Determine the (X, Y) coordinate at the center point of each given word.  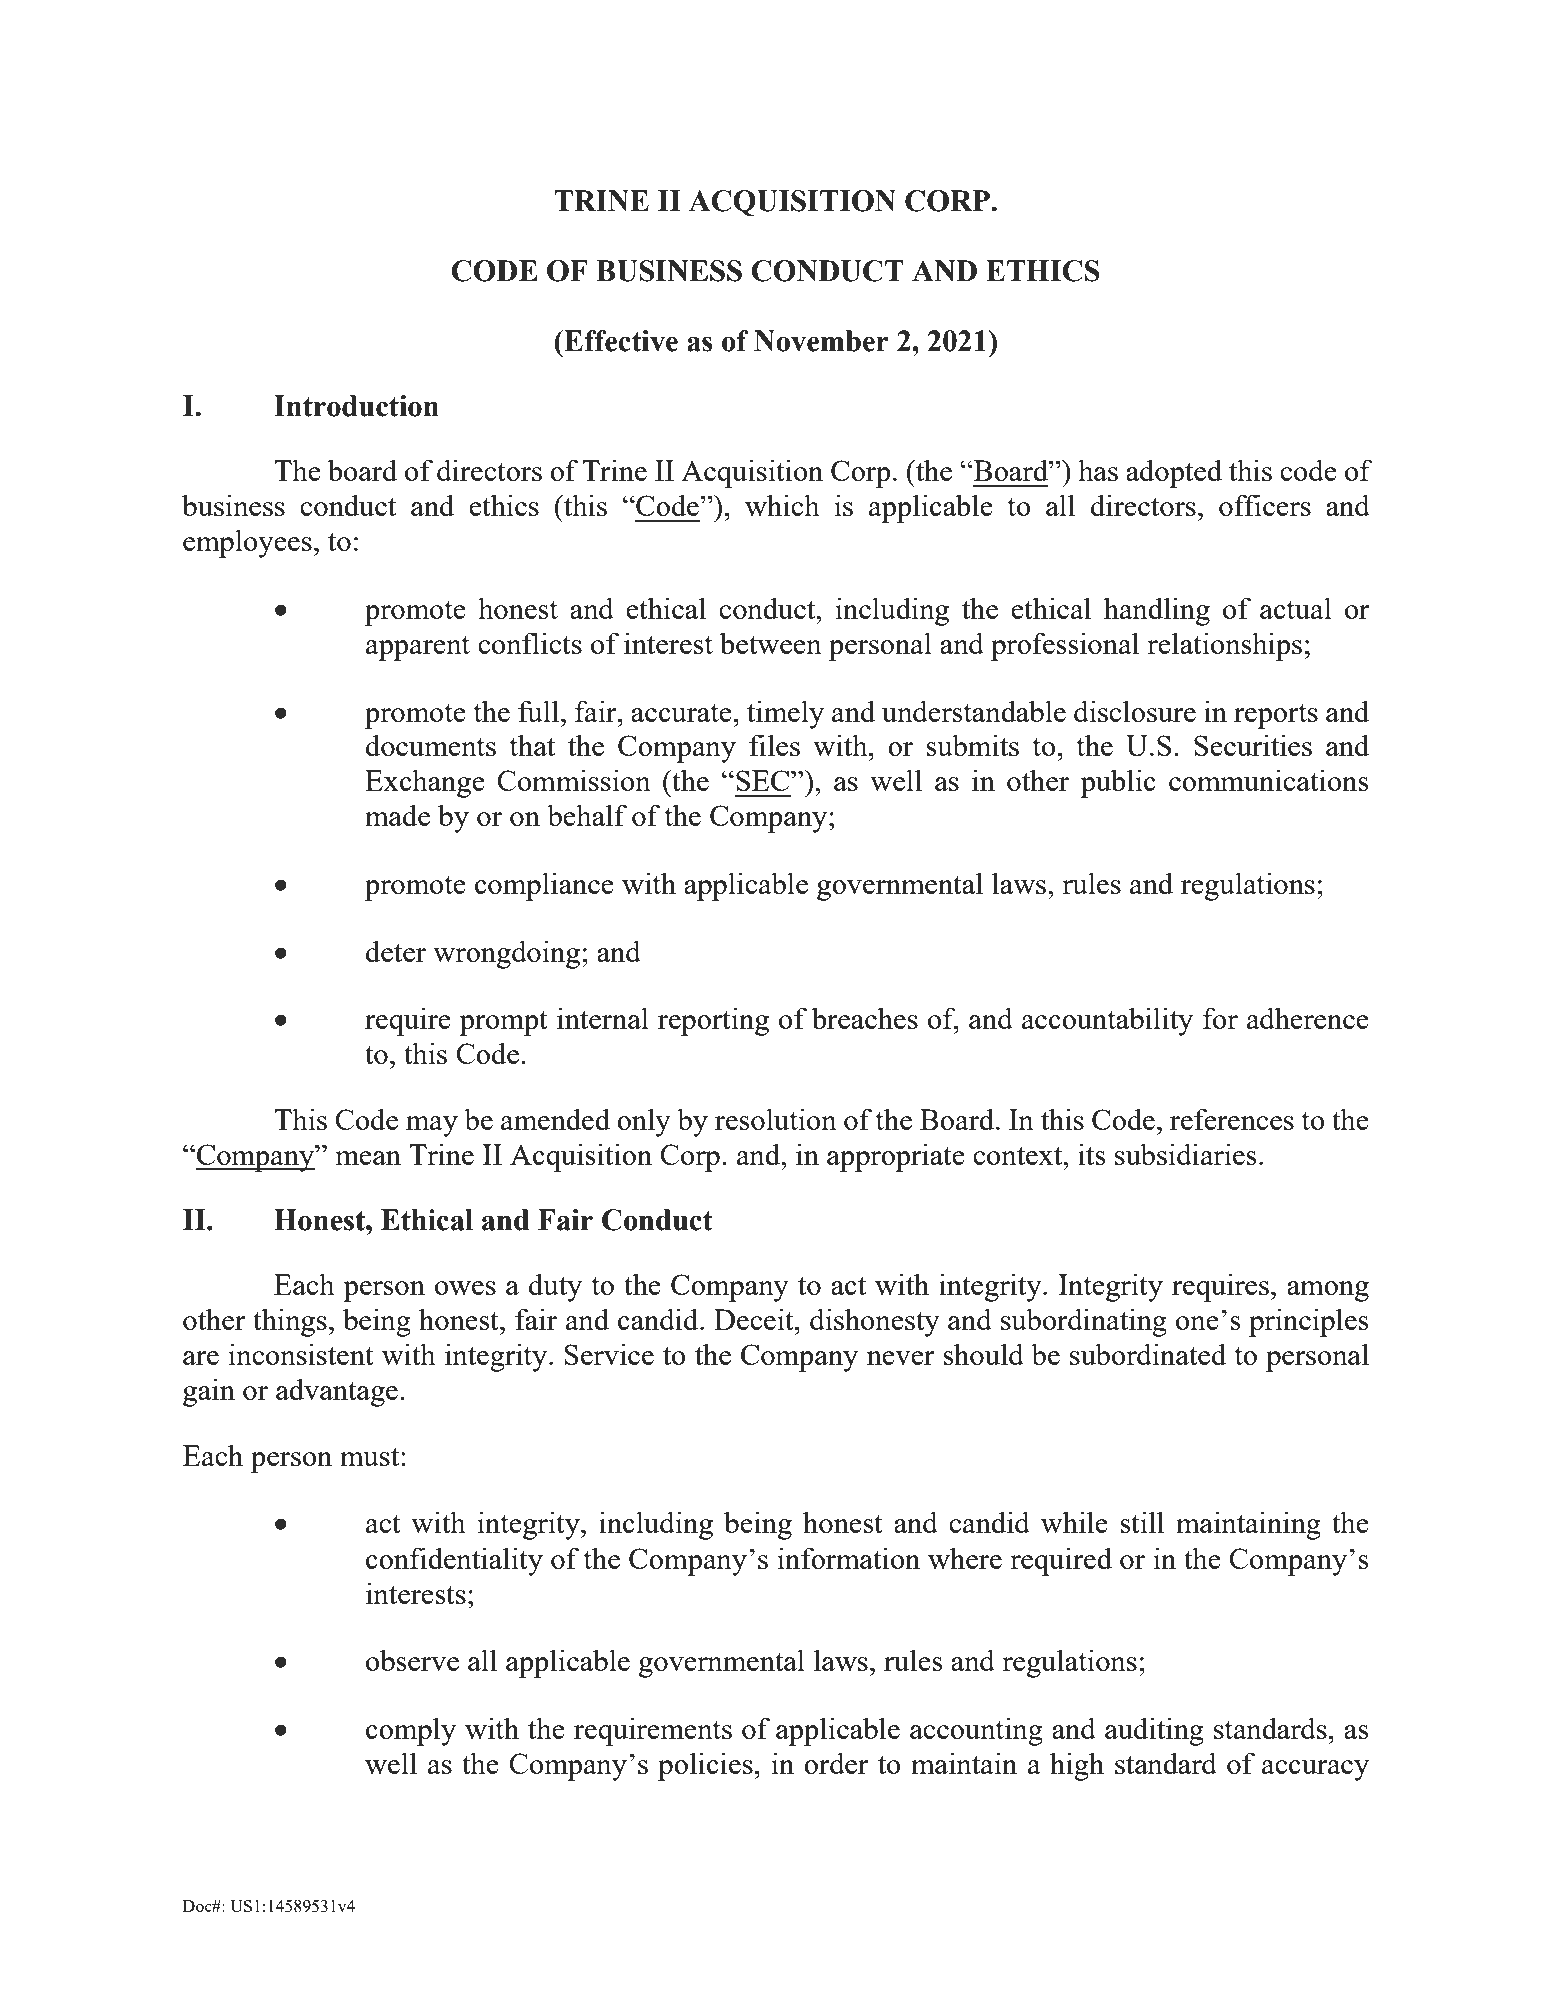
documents (431, 745)
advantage (337, 1392)
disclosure (1135, 711)
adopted (1174, 473)
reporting (713, 1021)
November (821, 341)
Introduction (356, 406)
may (432, 1126)
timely (785, 714)
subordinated (1148, 1354)
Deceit (755, 1319)
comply (411, 1731)
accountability (1107, 1021)
